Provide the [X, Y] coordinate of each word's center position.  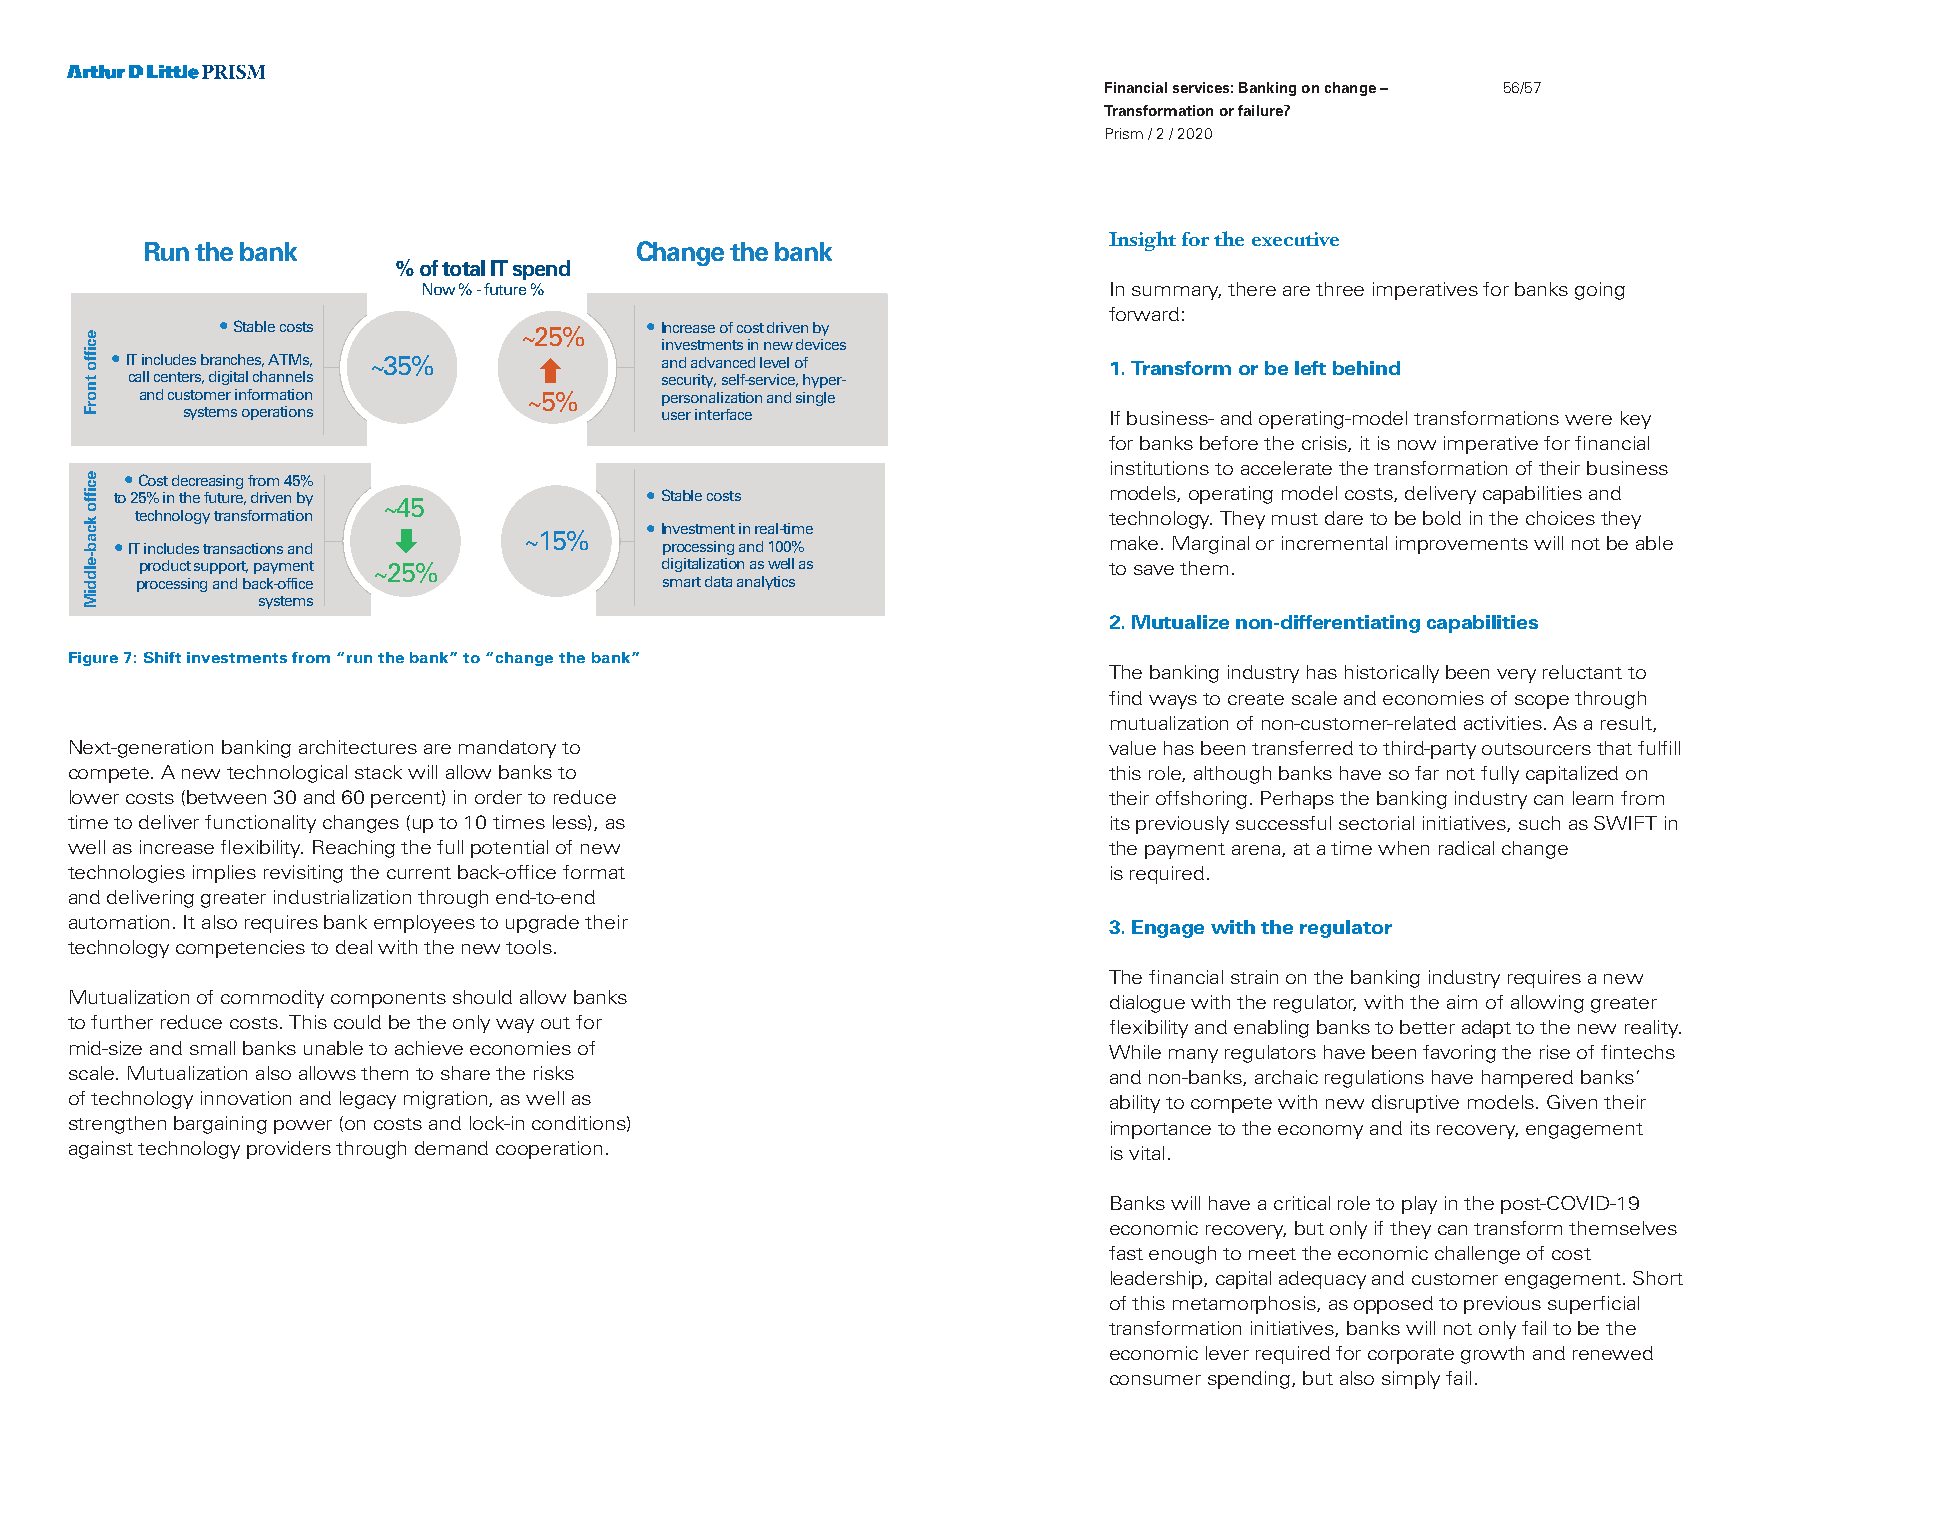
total [463, 268]
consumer [1155, 1380]
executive [1295, 239]
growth [1492, 1355]
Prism [1124, 133]
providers [289, 1150]
